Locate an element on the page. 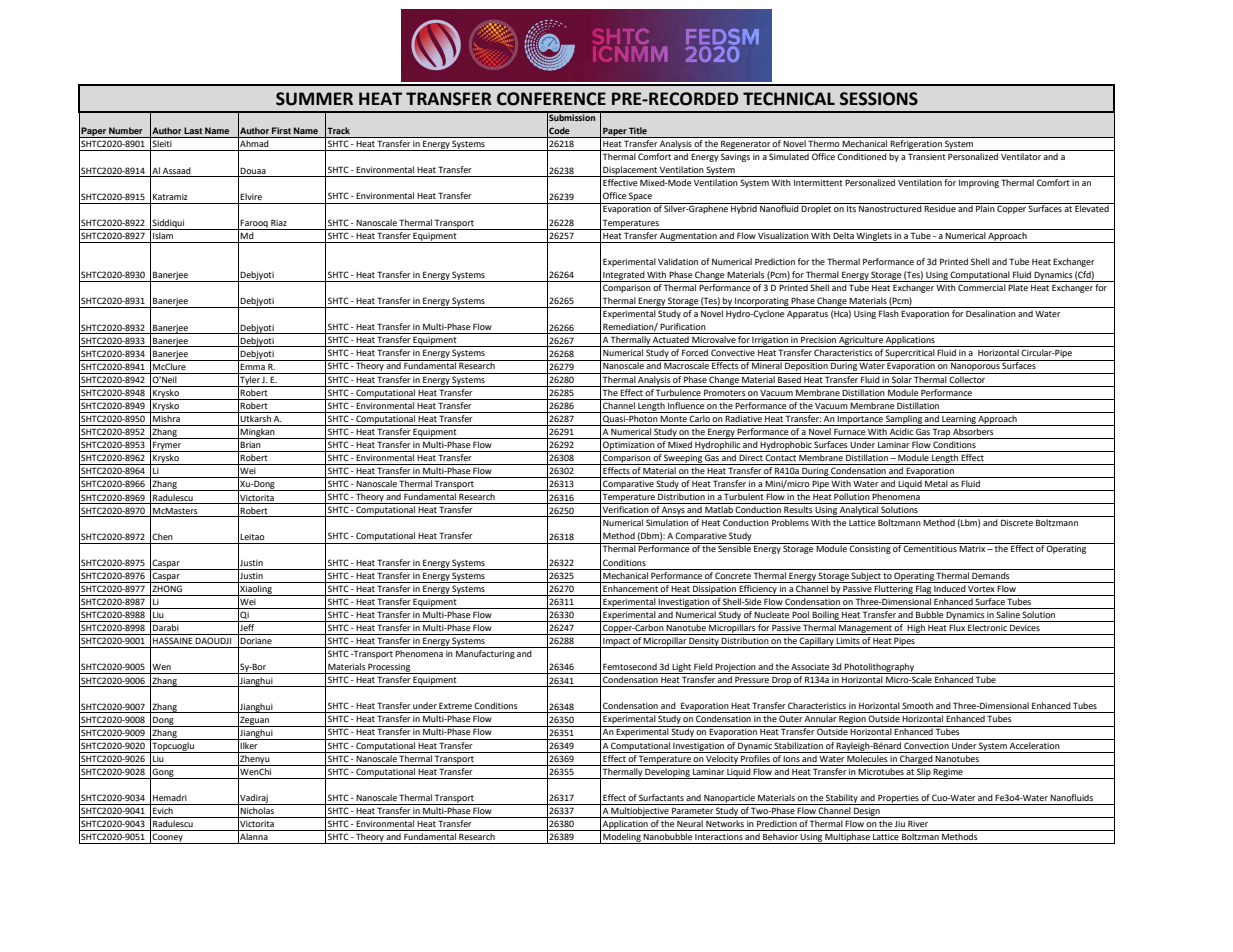 This image has height=952, width=1233. Last is located at coordinates (193, 130).
